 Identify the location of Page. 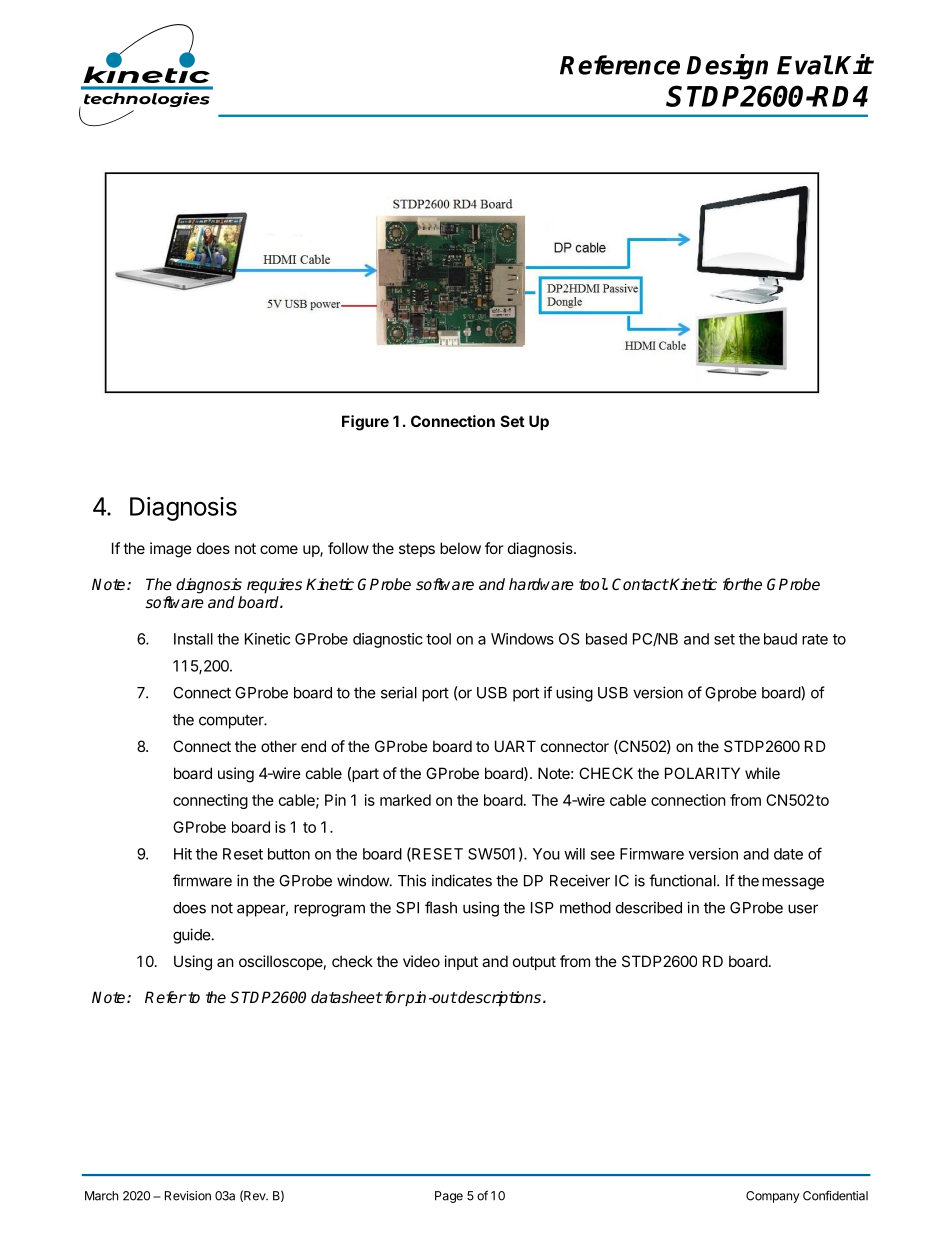
(449, 1197).
